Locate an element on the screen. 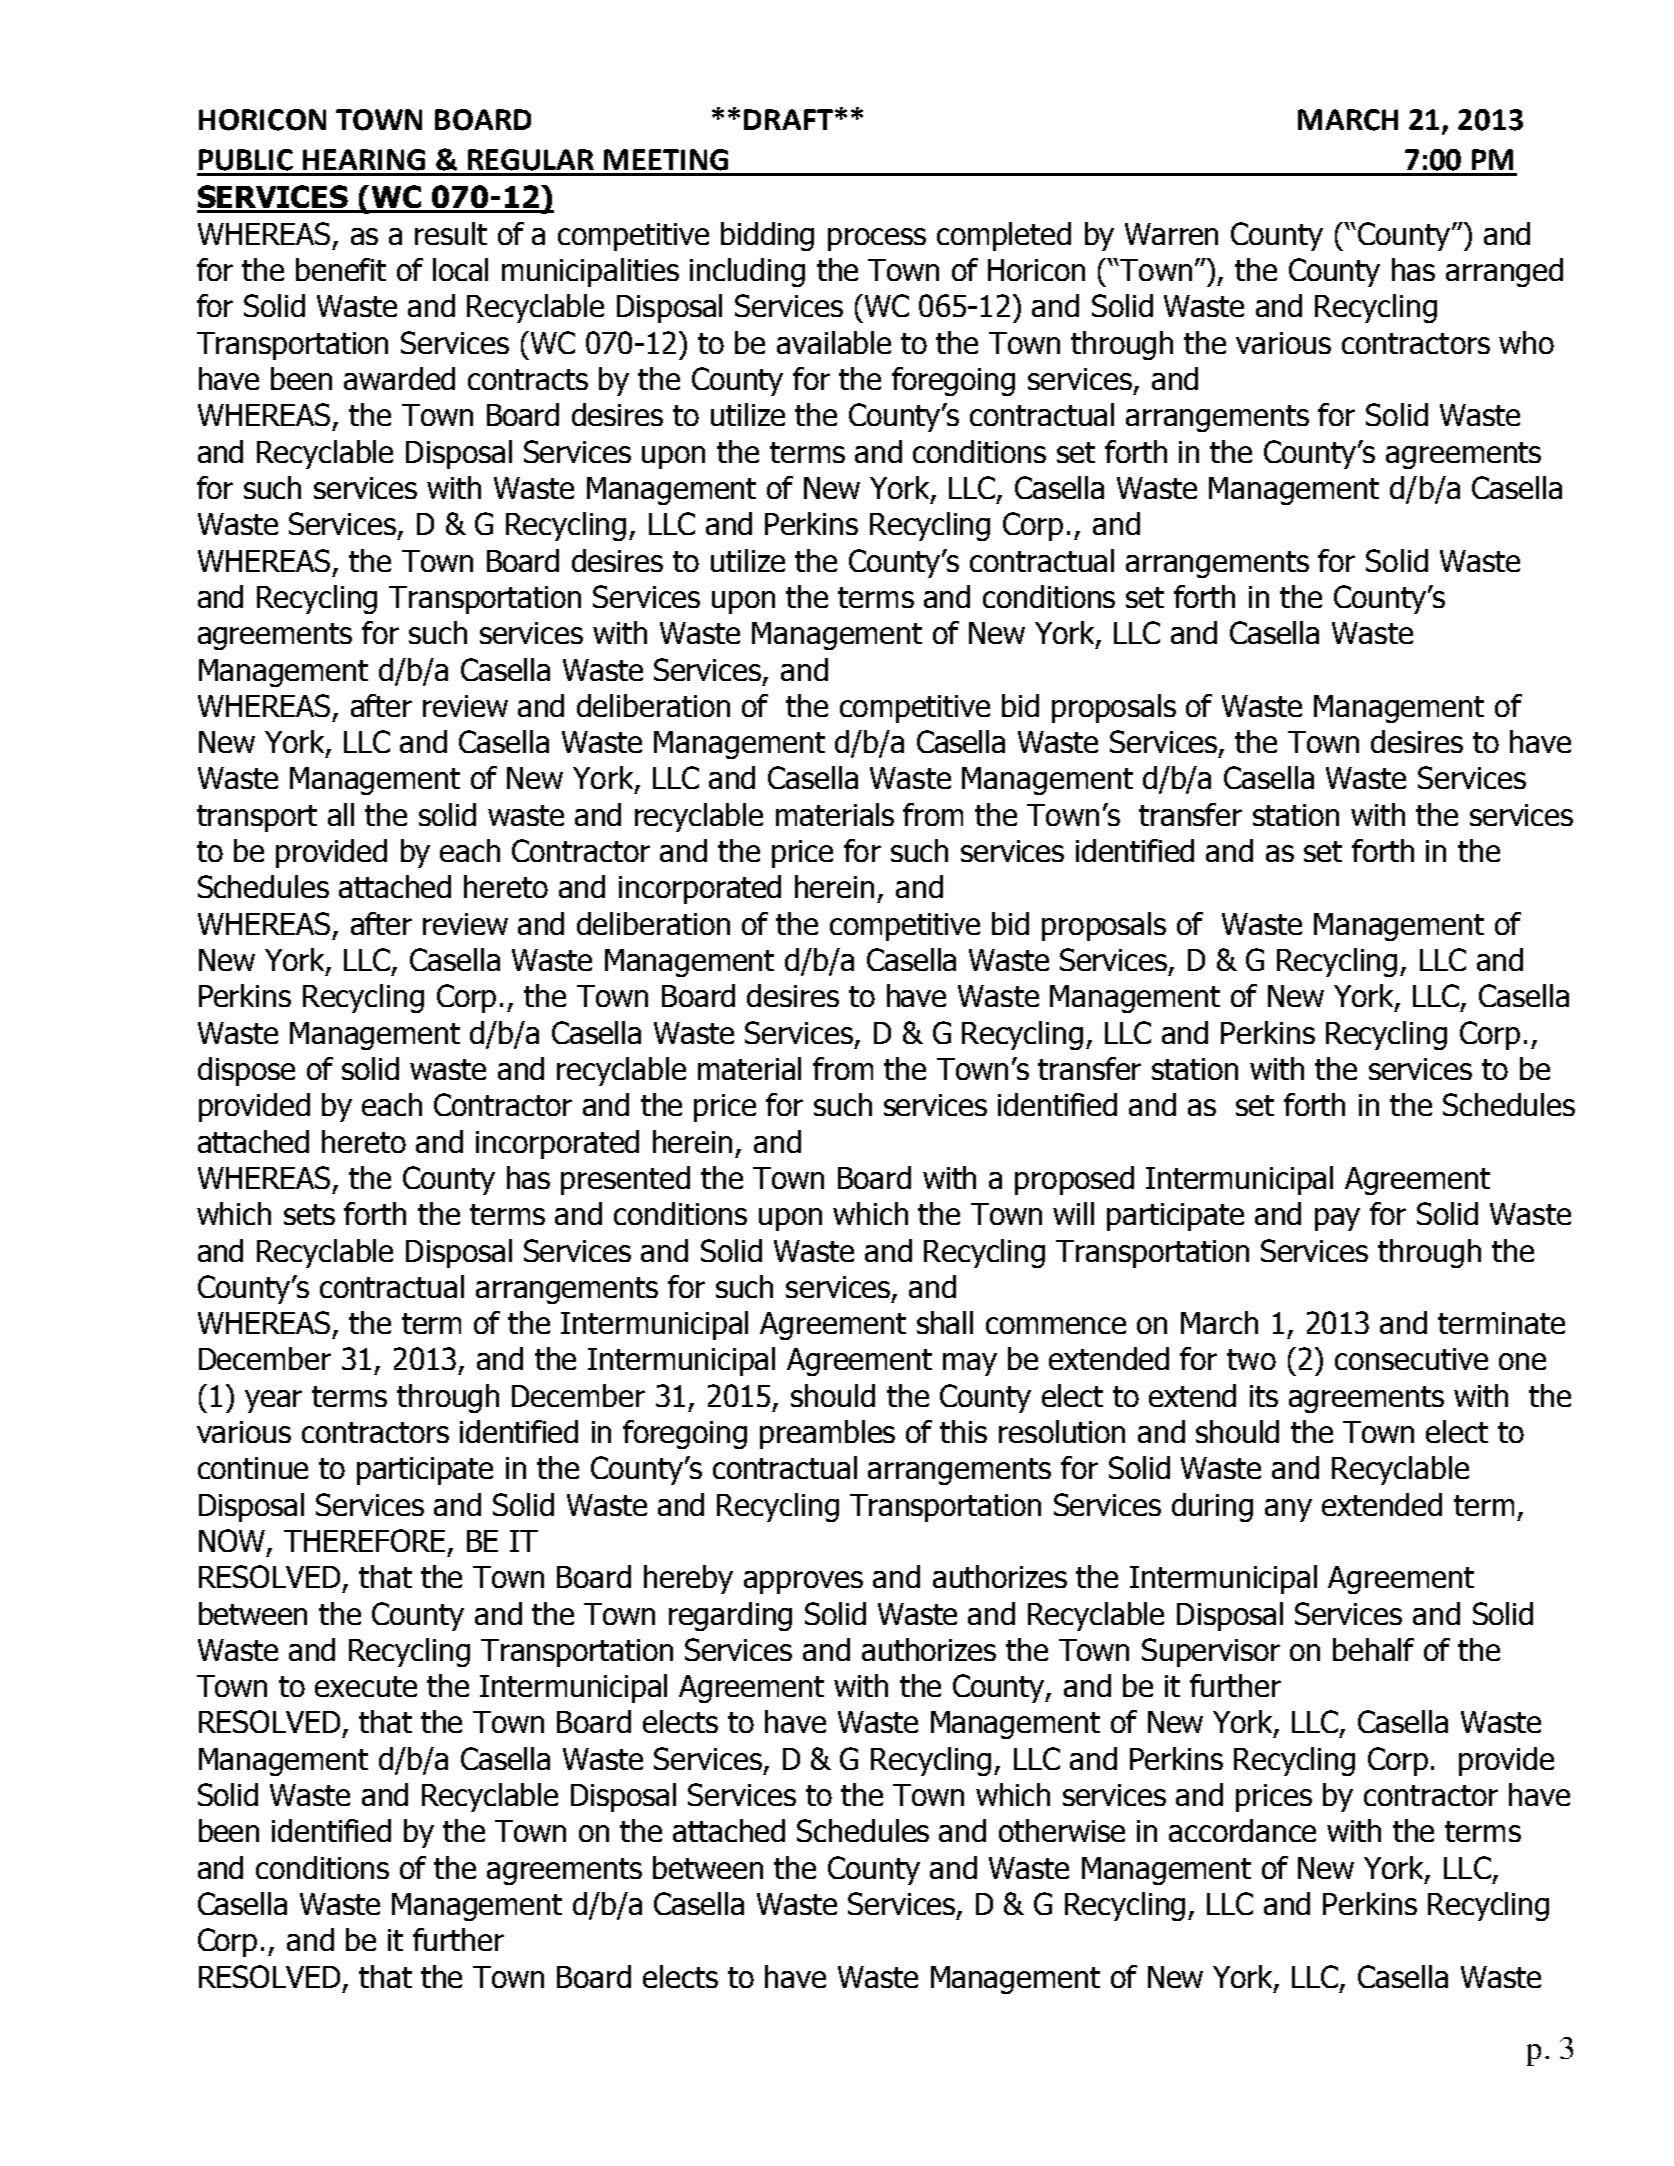 This screenshot has height=2166, width=1674. execute is located at coordinates (366, 1686).
